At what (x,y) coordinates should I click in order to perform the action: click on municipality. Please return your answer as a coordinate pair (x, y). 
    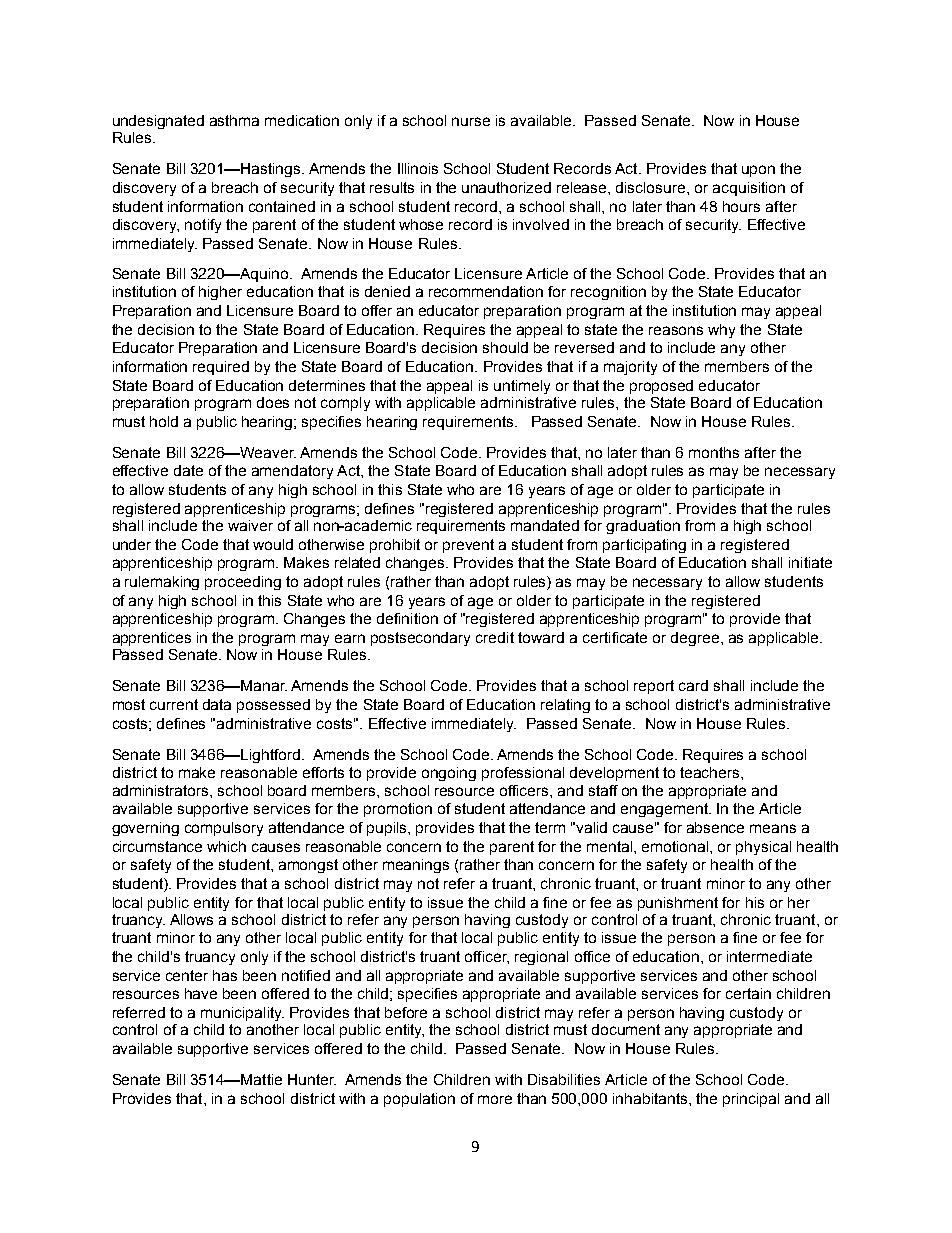
    Looking at the image, I should click on (242, 1014).
